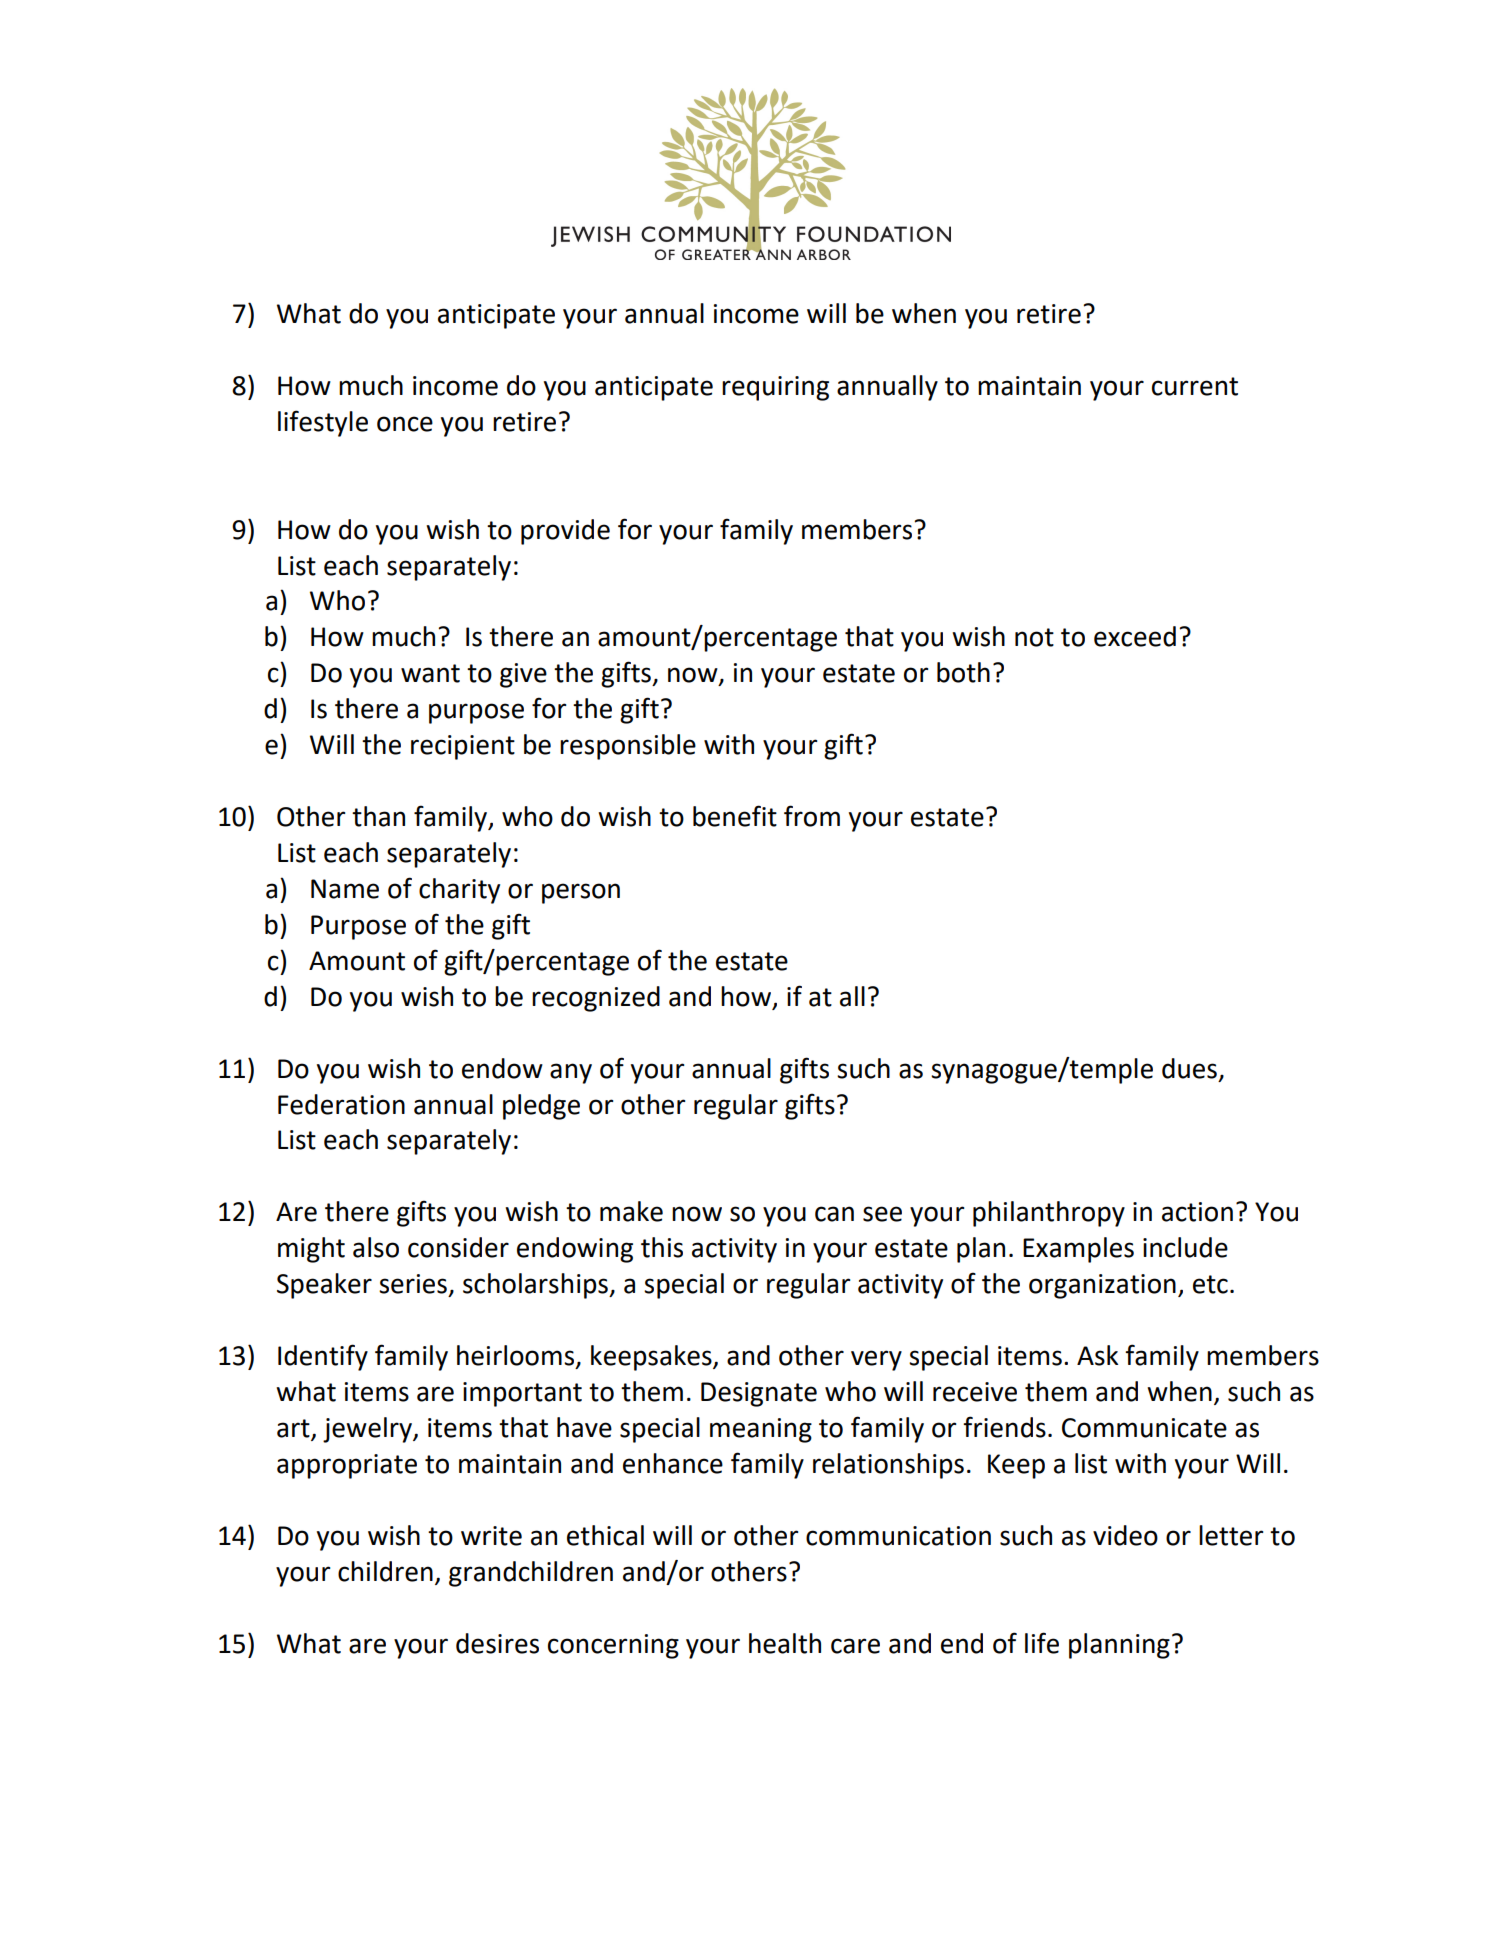 The width and height of the screenshot is (1502, 1943). What do you see at coordinates (497, 1643) in the screenshot?
I see `desires` at bounding box center [497, 1643].
